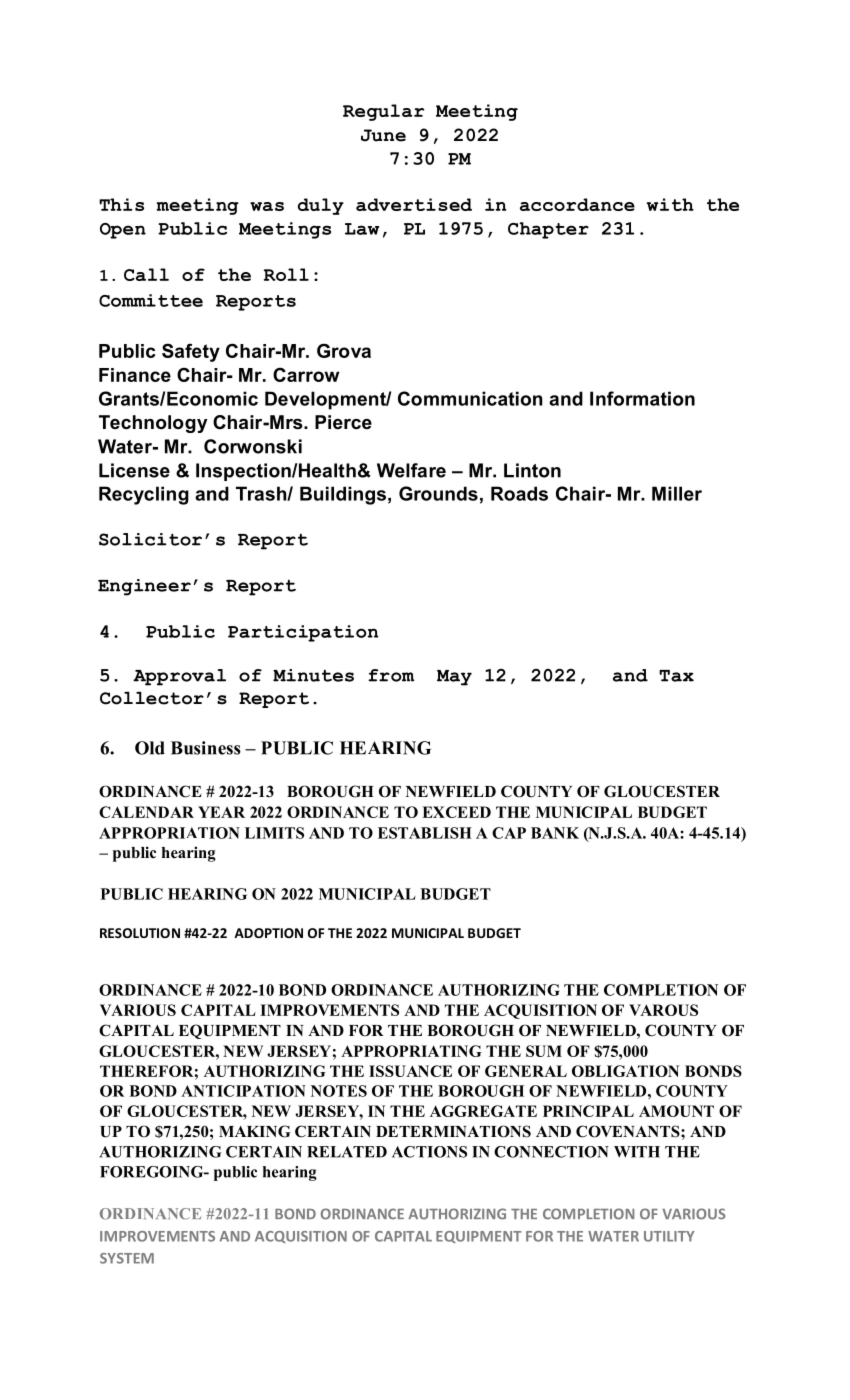  What do you see at coordinates (411, 1051) in the screenshot?
I see `APPROPRIATING` at bounding box center [411, 1051].
